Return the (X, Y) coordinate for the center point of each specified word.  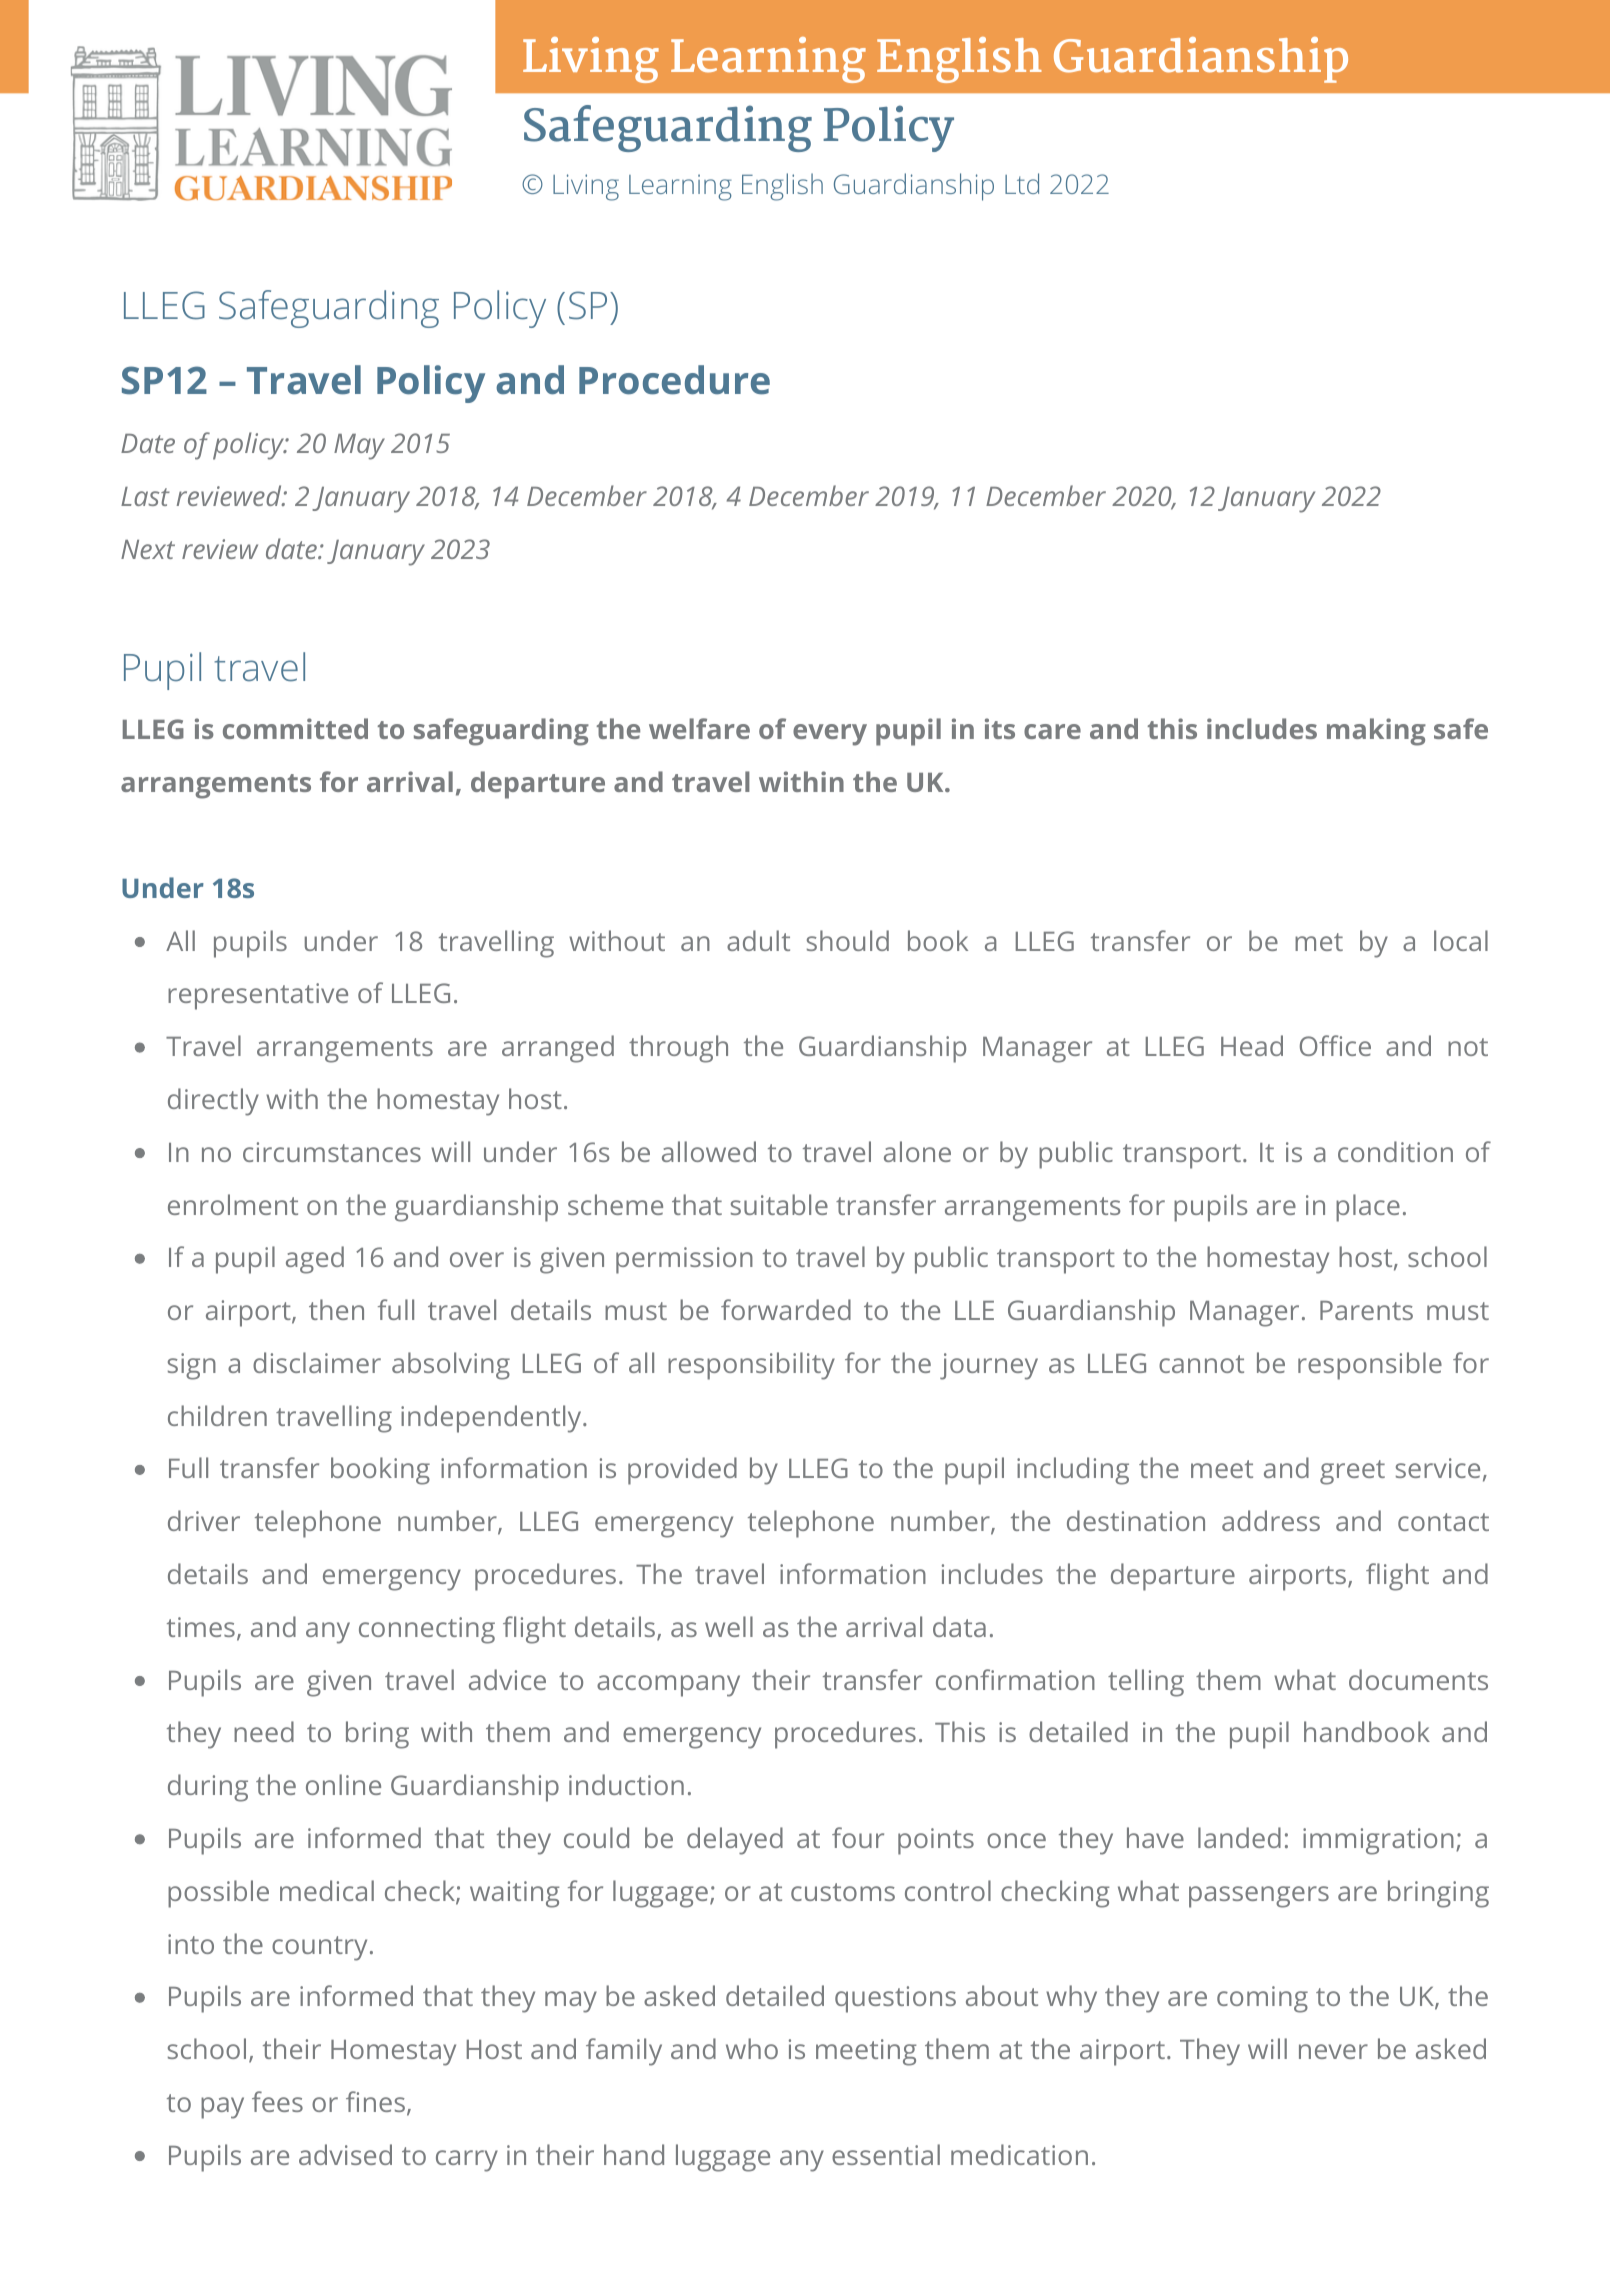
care (1052, 731)
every (830, 735)
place (1368, 1208)
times (201, 1627)
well (729, 1626)
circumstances (332, 1152)
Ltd (1022, 183)
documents (1418, 1679)
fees (277, 2101)
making (1376, 732)
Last (145, 496)
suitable (779, 1204)
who (752, 2048)
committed (295, 728)
